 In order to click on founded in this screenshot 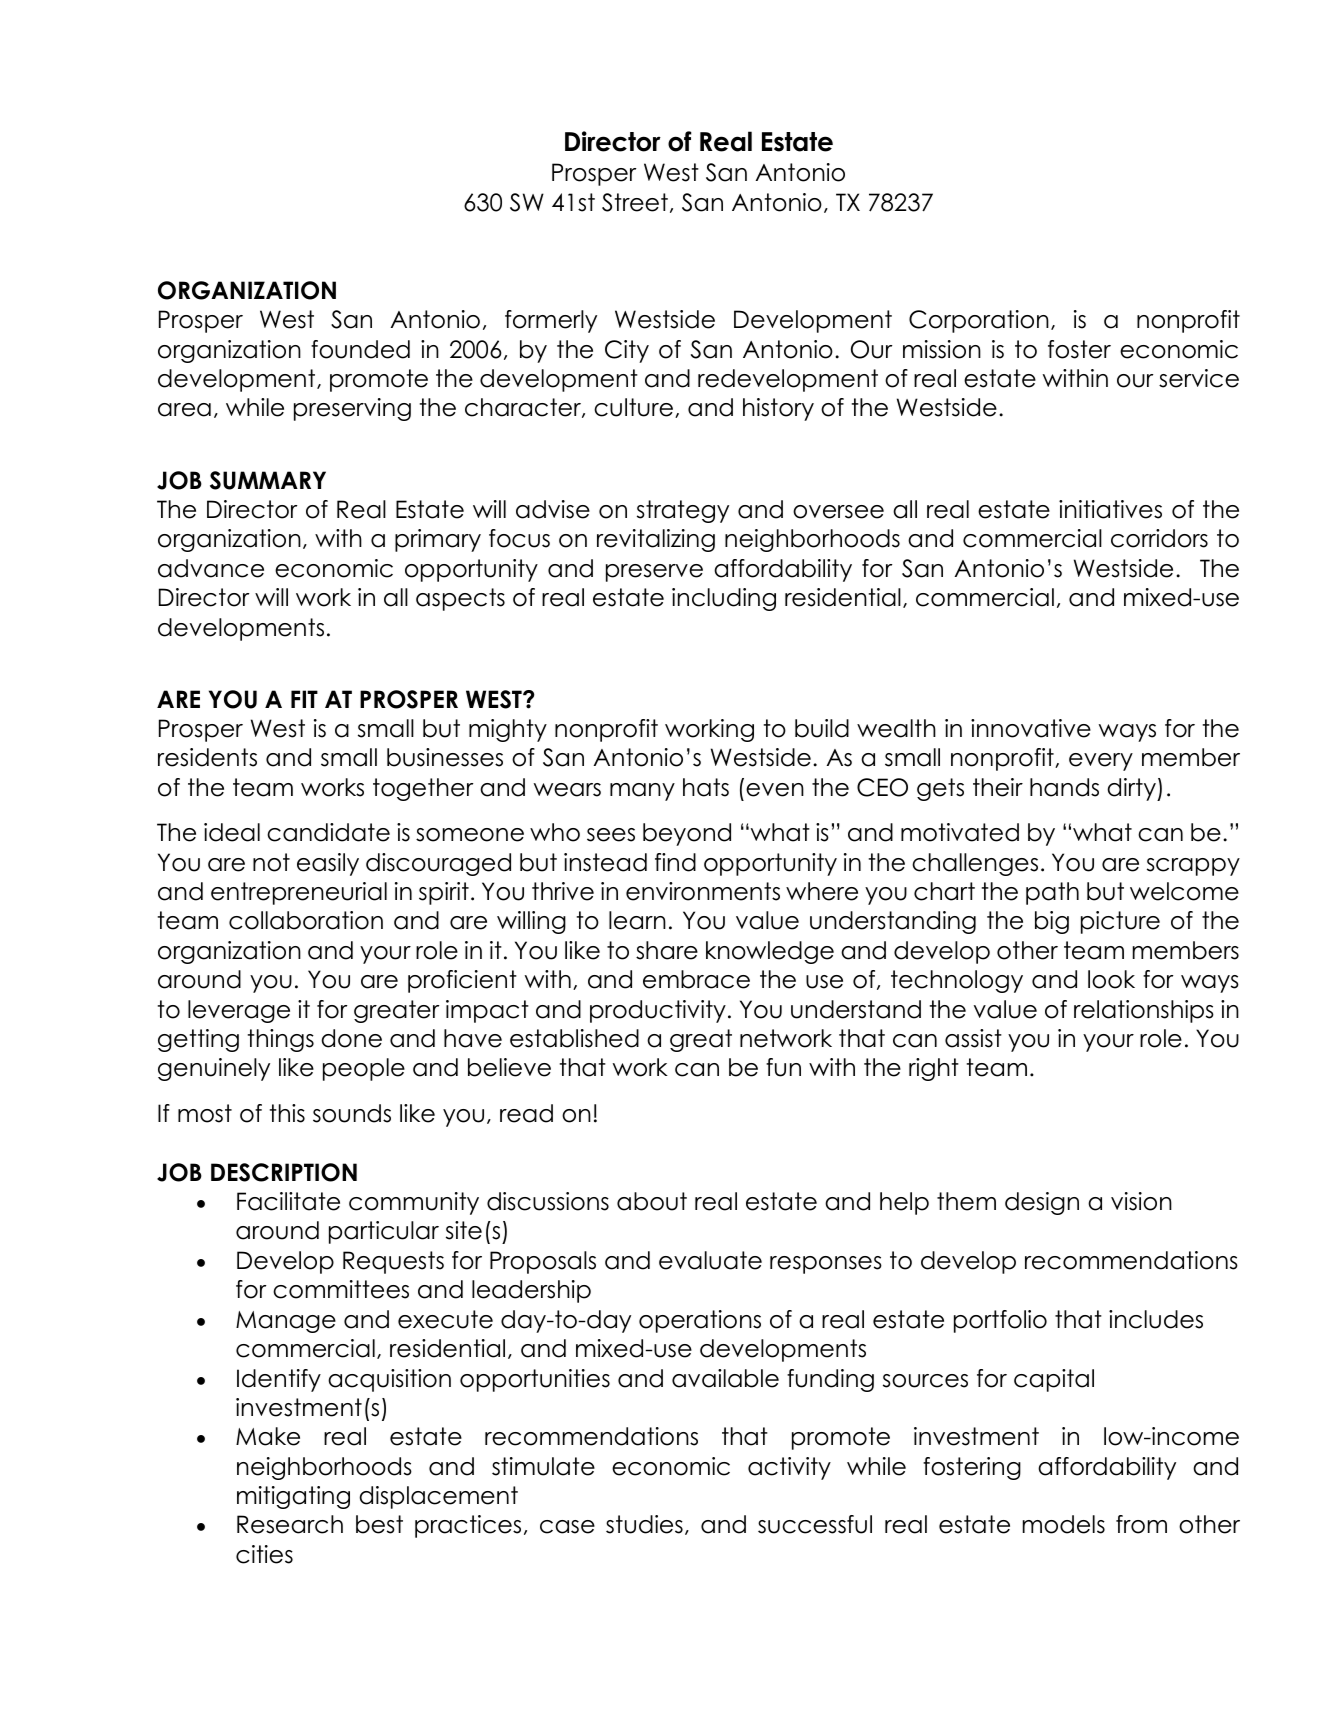, I will do `click(360, 349)`.
